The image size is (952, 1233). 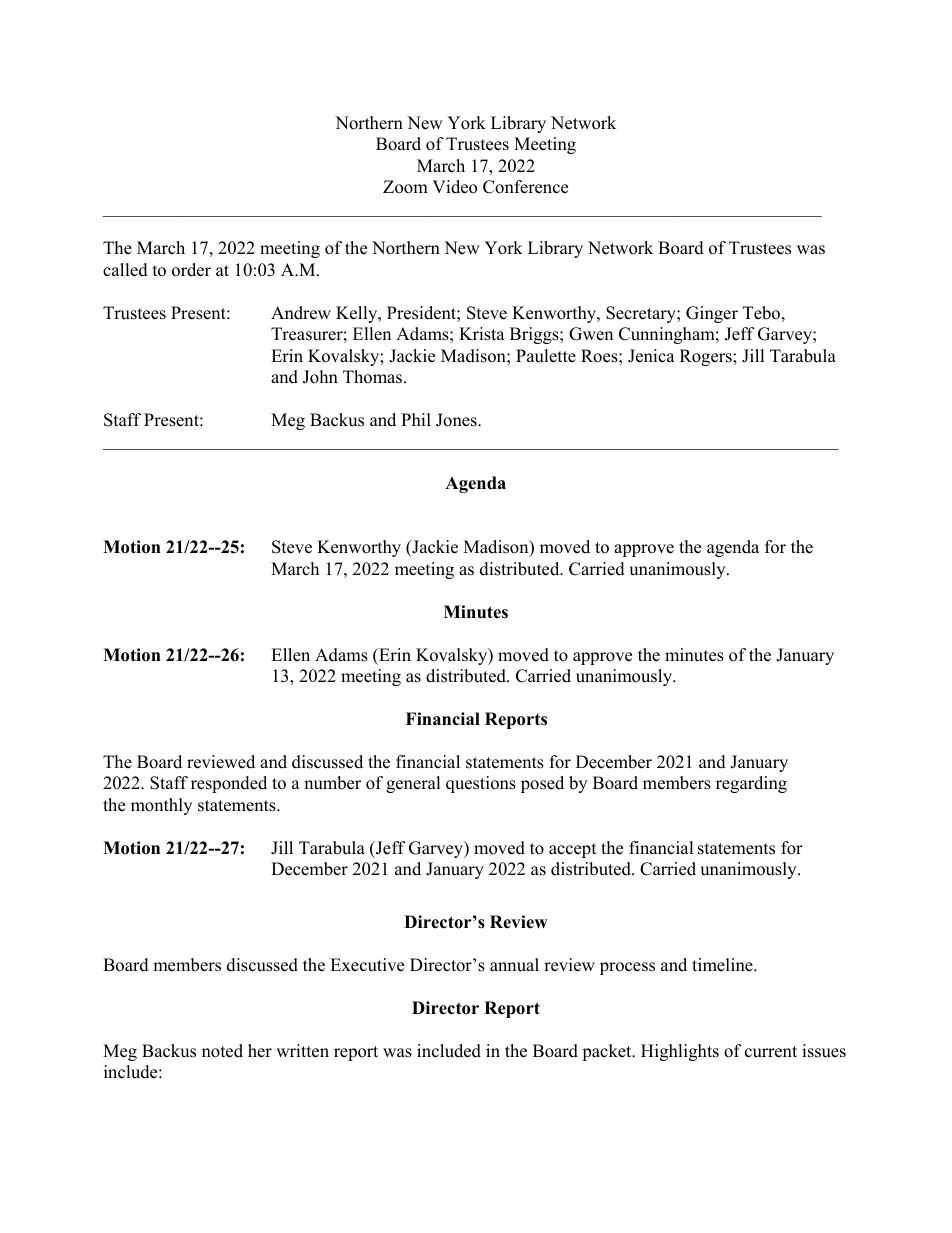 What do you see at coordinates (229, 784) in the page?
I see `responded` at bounding box center [229, 784].
